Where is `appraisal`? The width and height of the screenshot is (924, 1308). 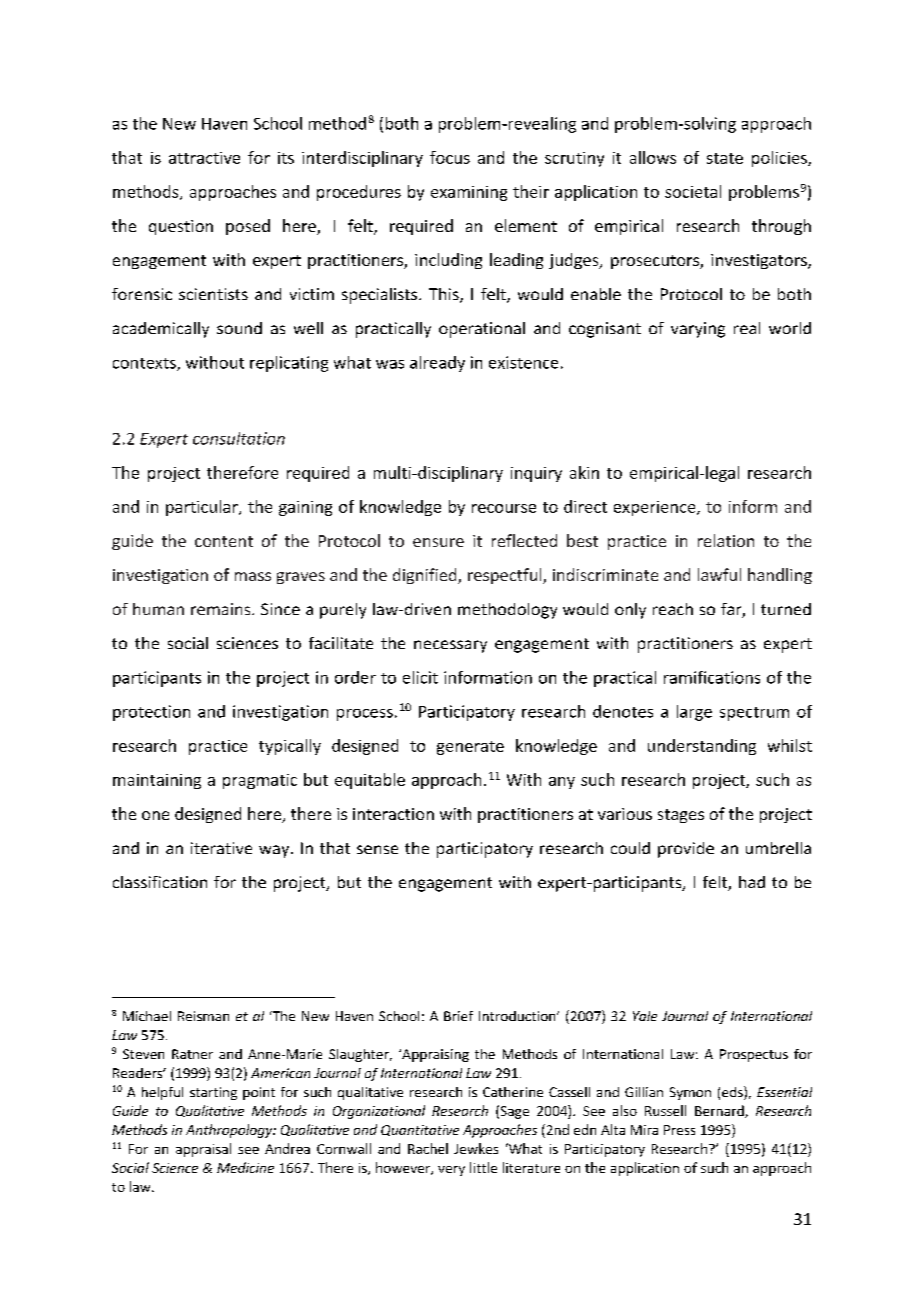 appraisal is located at coordinates (203, 1150).
